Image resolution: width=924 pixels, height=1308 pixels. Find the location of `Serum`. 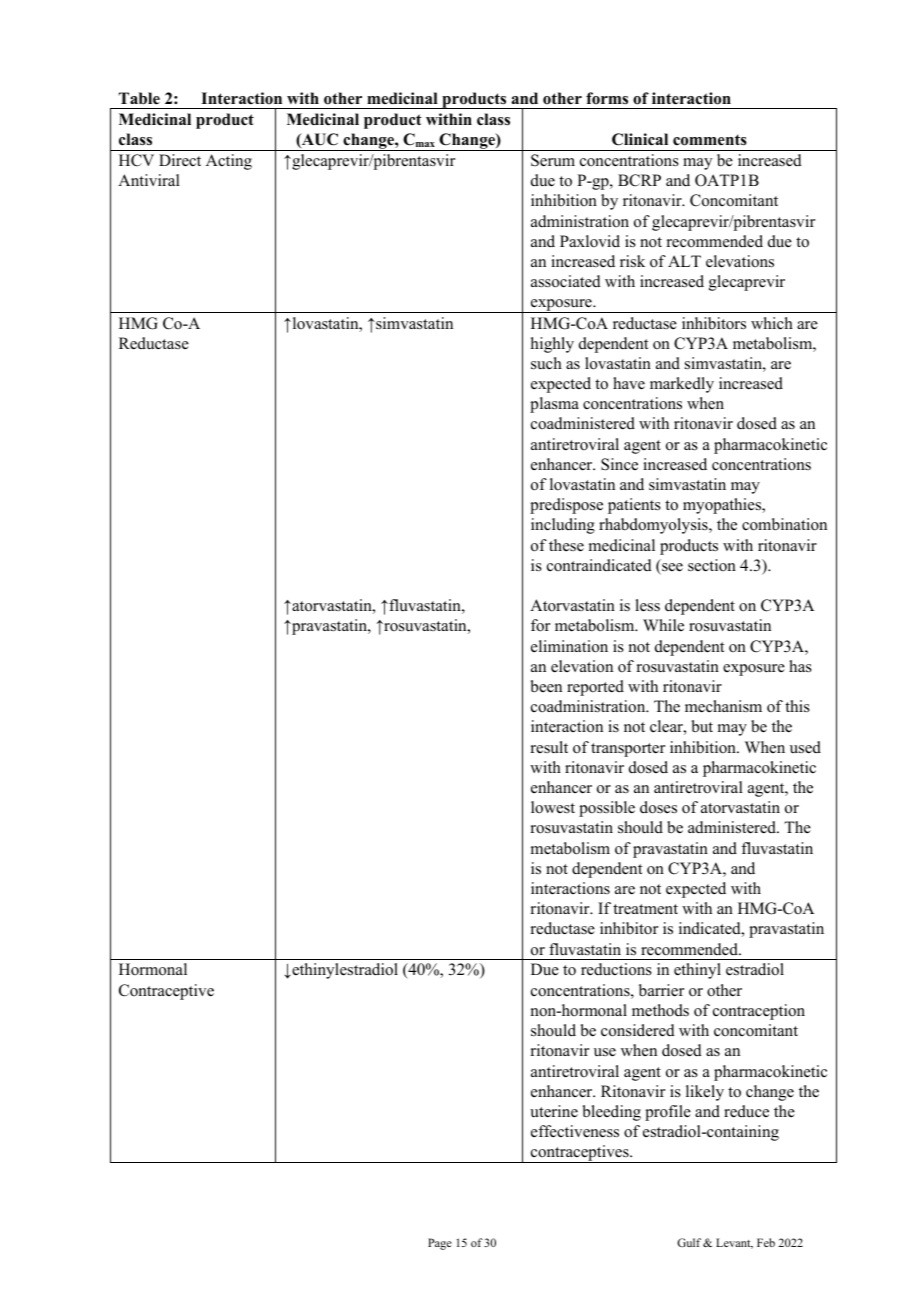

Serum is located at coordinates (553, 160).
